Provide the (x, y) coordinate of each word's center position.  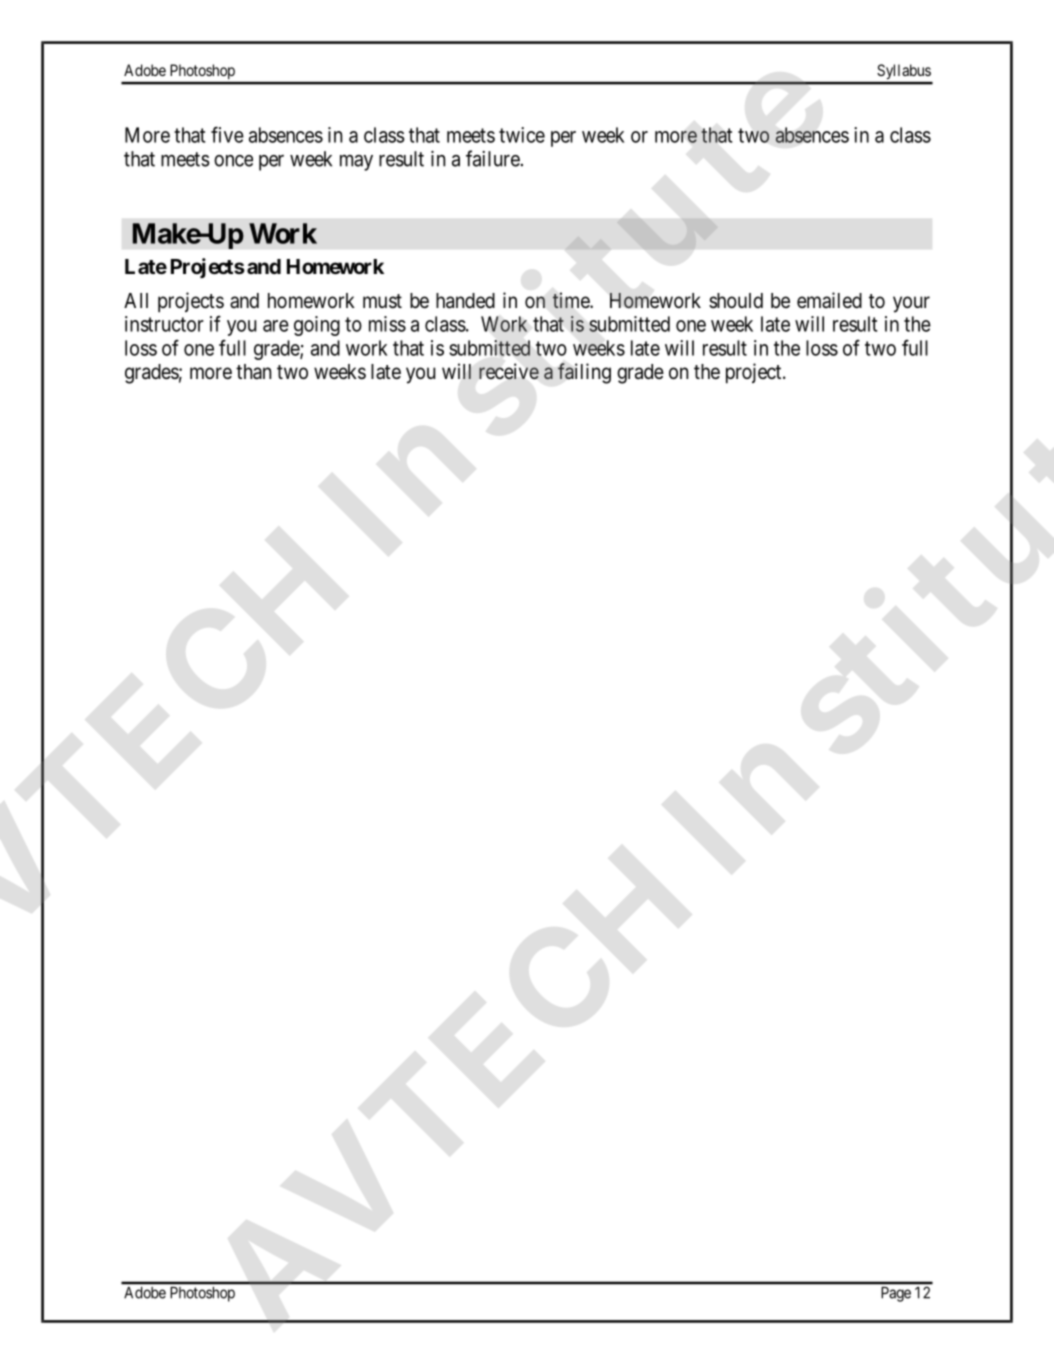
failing (584, 373)
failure (493, 158)
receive (509, 371)
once (233, 161)
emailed (829, 300)
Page (896, 1294)
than (253, 372)
